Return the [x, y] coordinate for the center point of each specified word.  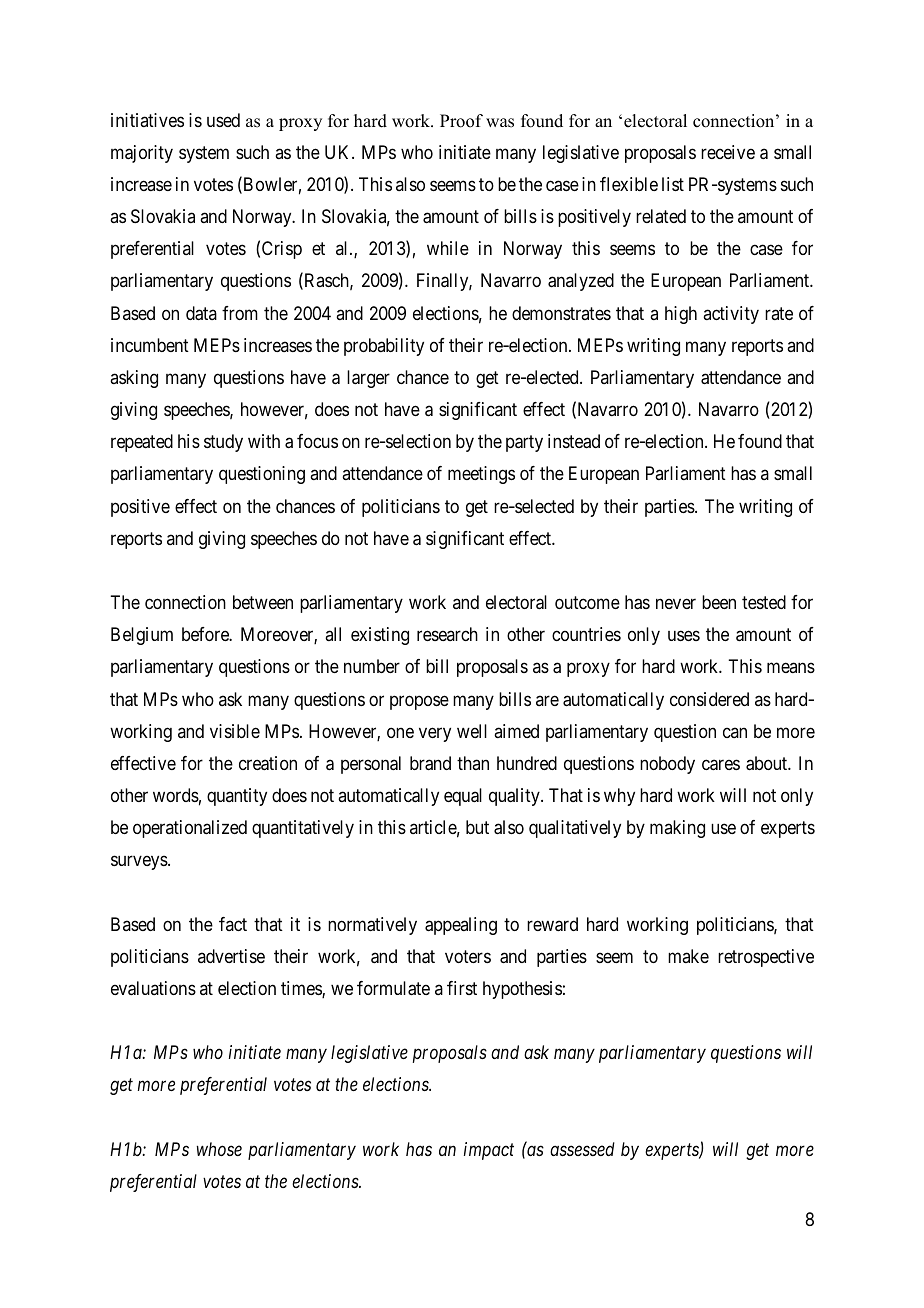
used [223, 120]
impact [489, 1151]
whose [219, 1149]
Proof [461, 121]
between [263, 602]
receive [728, 152]
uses [684, 636]
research [447, 634]
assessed [582, 1149]
